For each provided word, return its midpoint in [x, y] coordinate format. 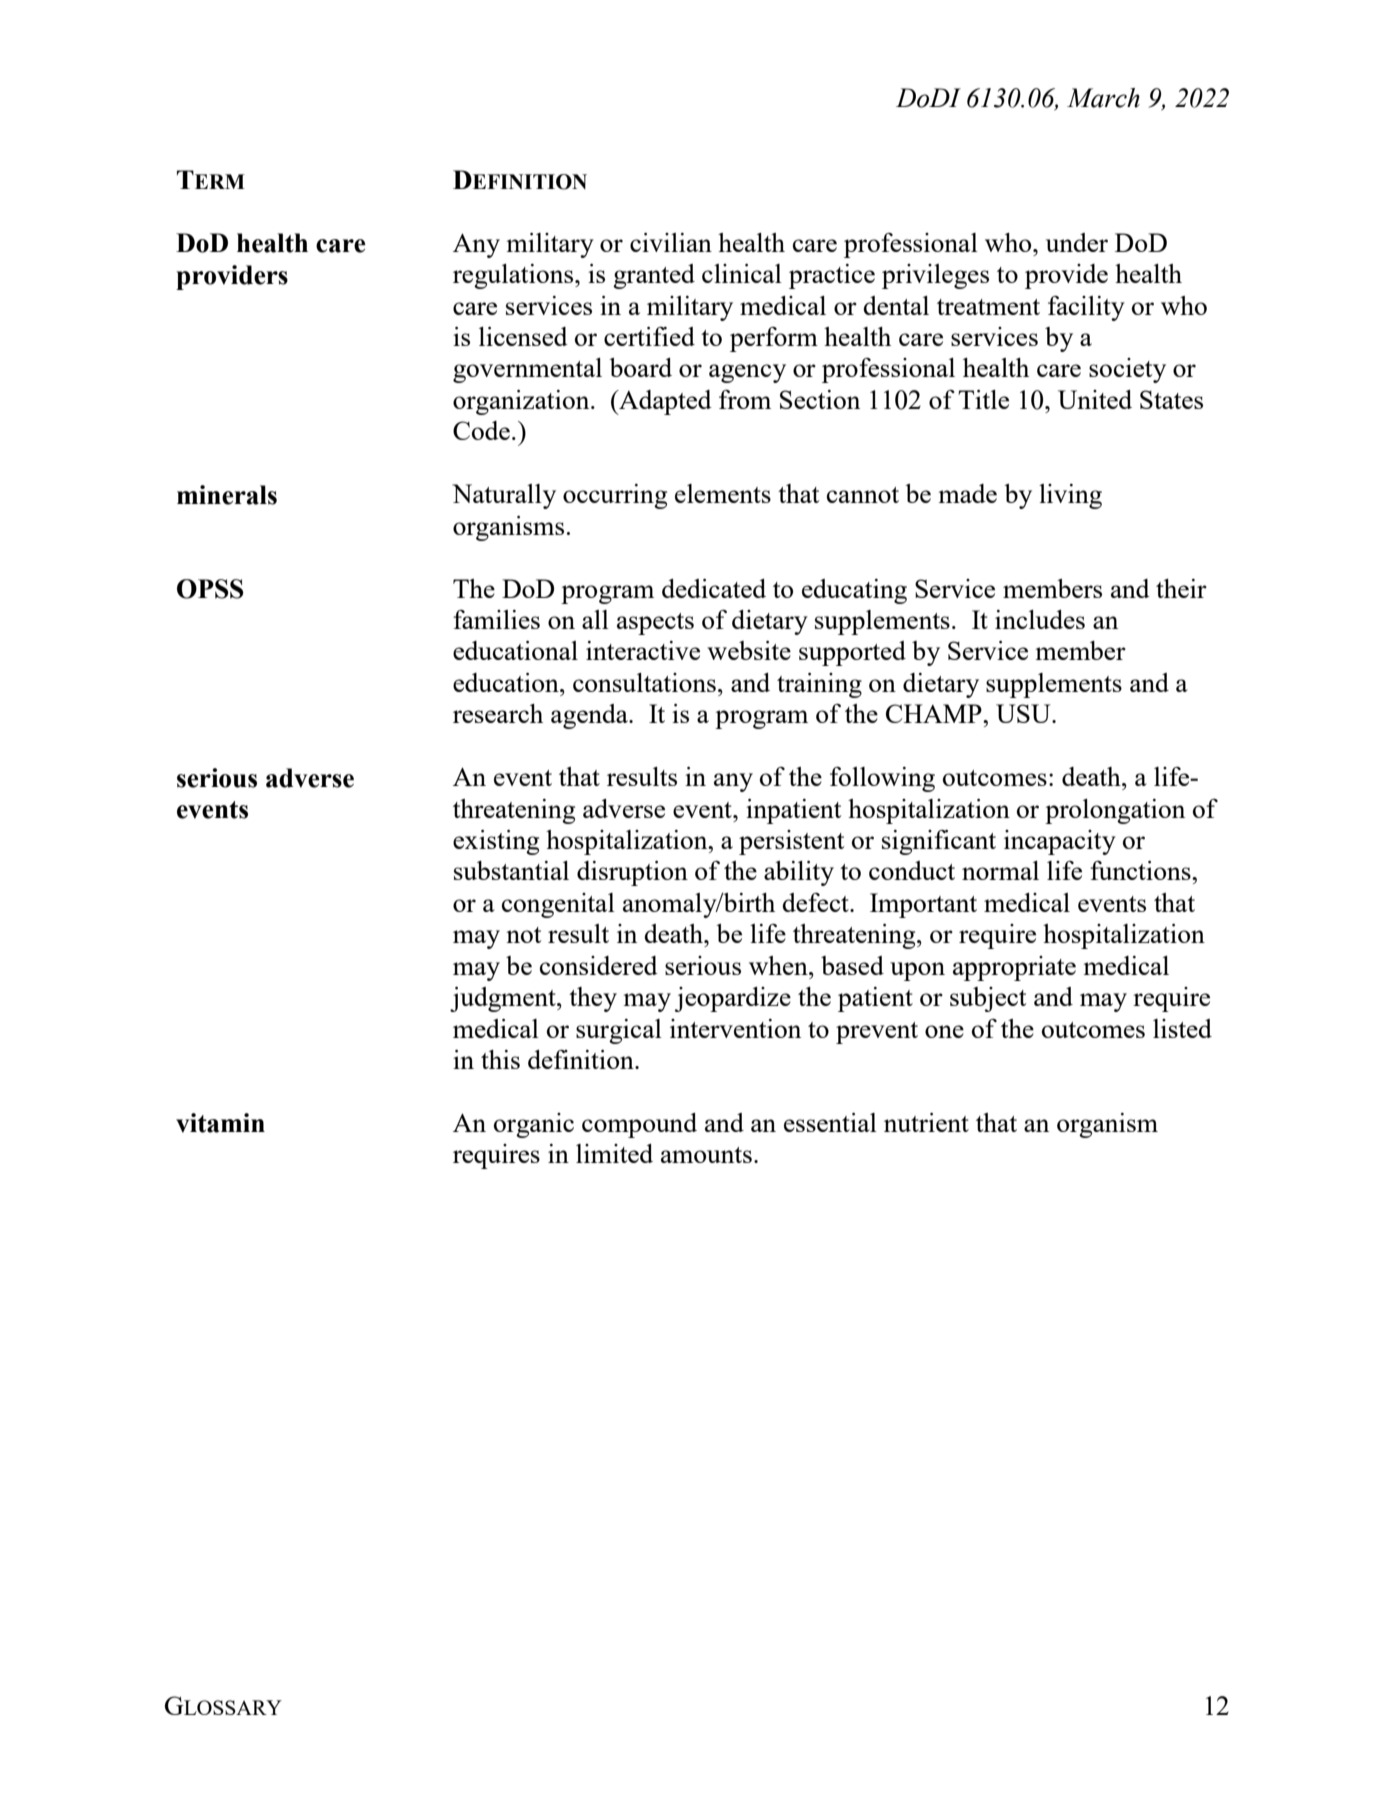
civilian [671, 242]
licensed [523, 336]
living [1070, 496]
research [498, 713]
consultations [644, 682]
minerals [227, 495]
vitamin [220, 1123]
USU [1024, 713]
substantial [511, 870]
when [779, 965]
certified [649, 336]
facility [1086, 308]
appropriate [1014, 968]
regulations [514, 276]
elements [723, 493]
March [1103, 98]
